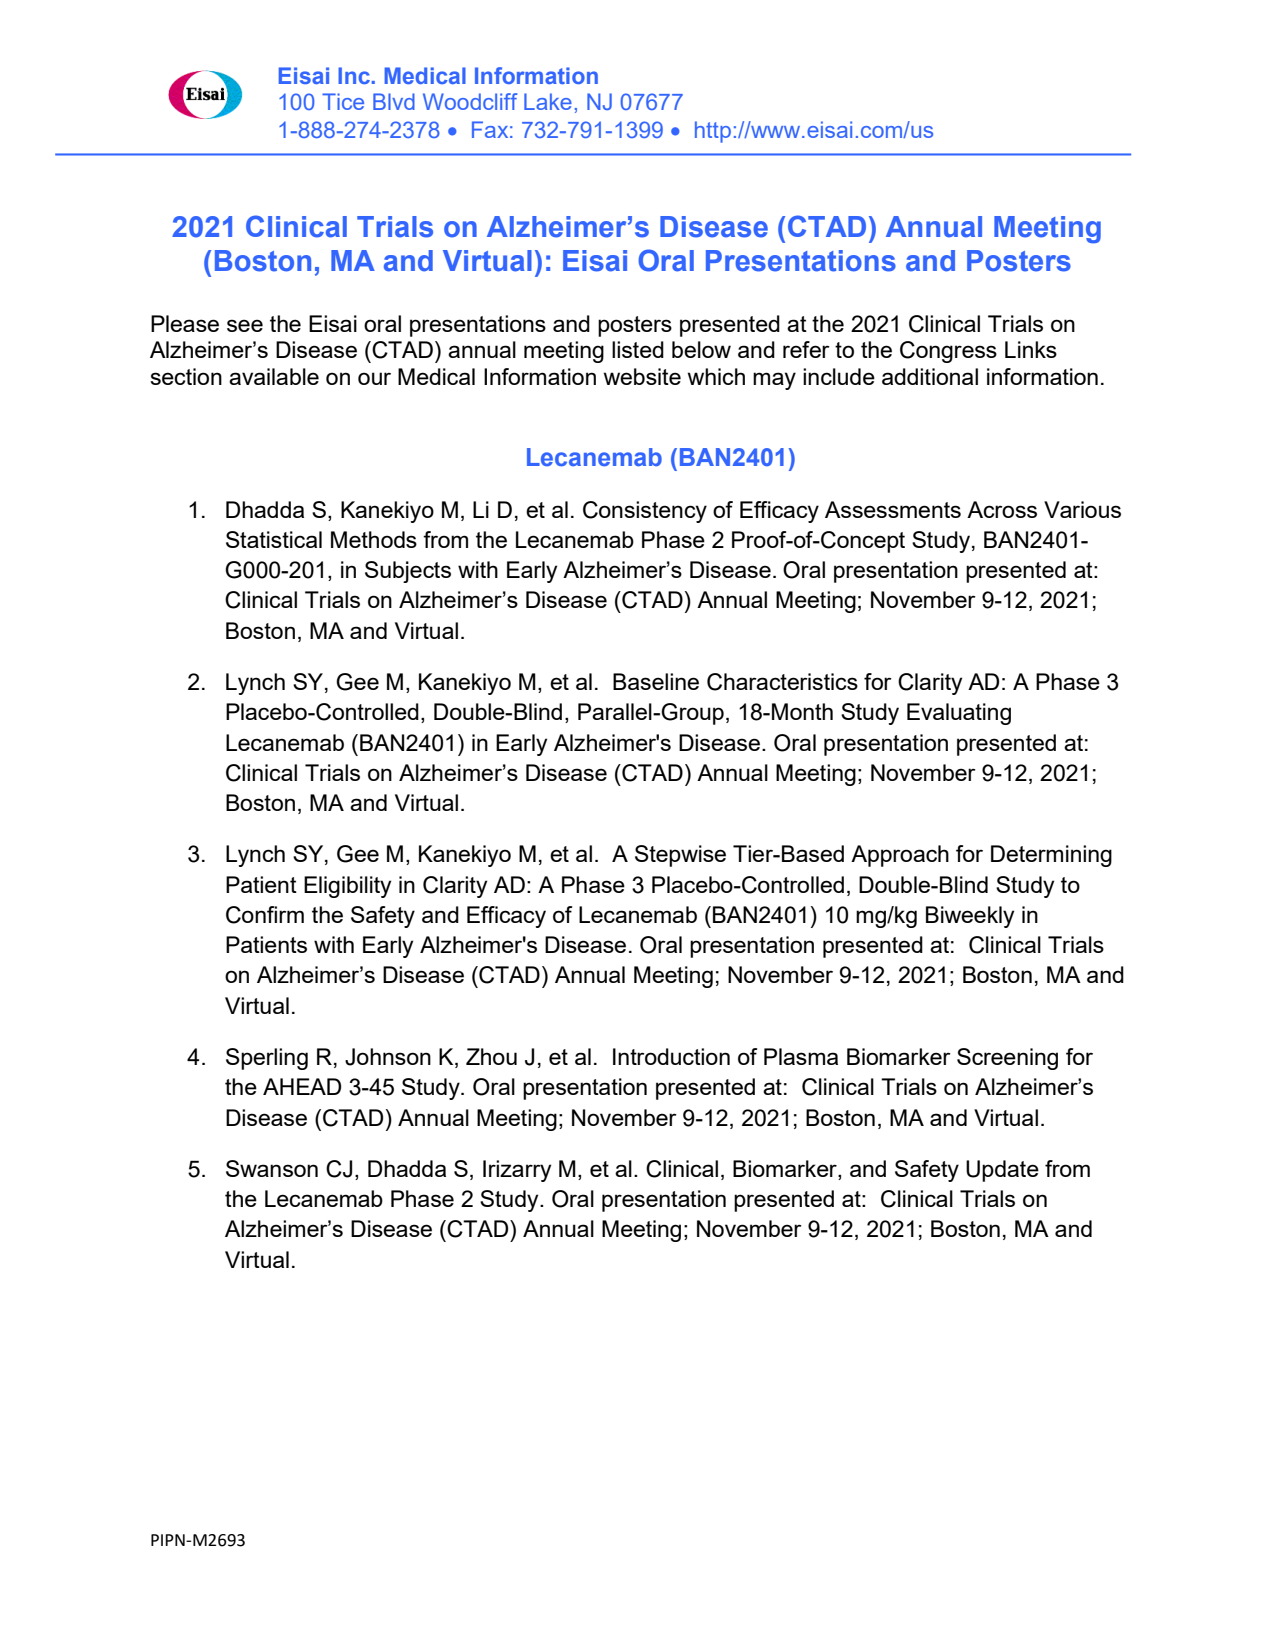 Image resolution: width=1275 pixels, height=1650 pixels. Describe the element at coordinates (680, 856) in the image. I see `Stepwise` at that location.
